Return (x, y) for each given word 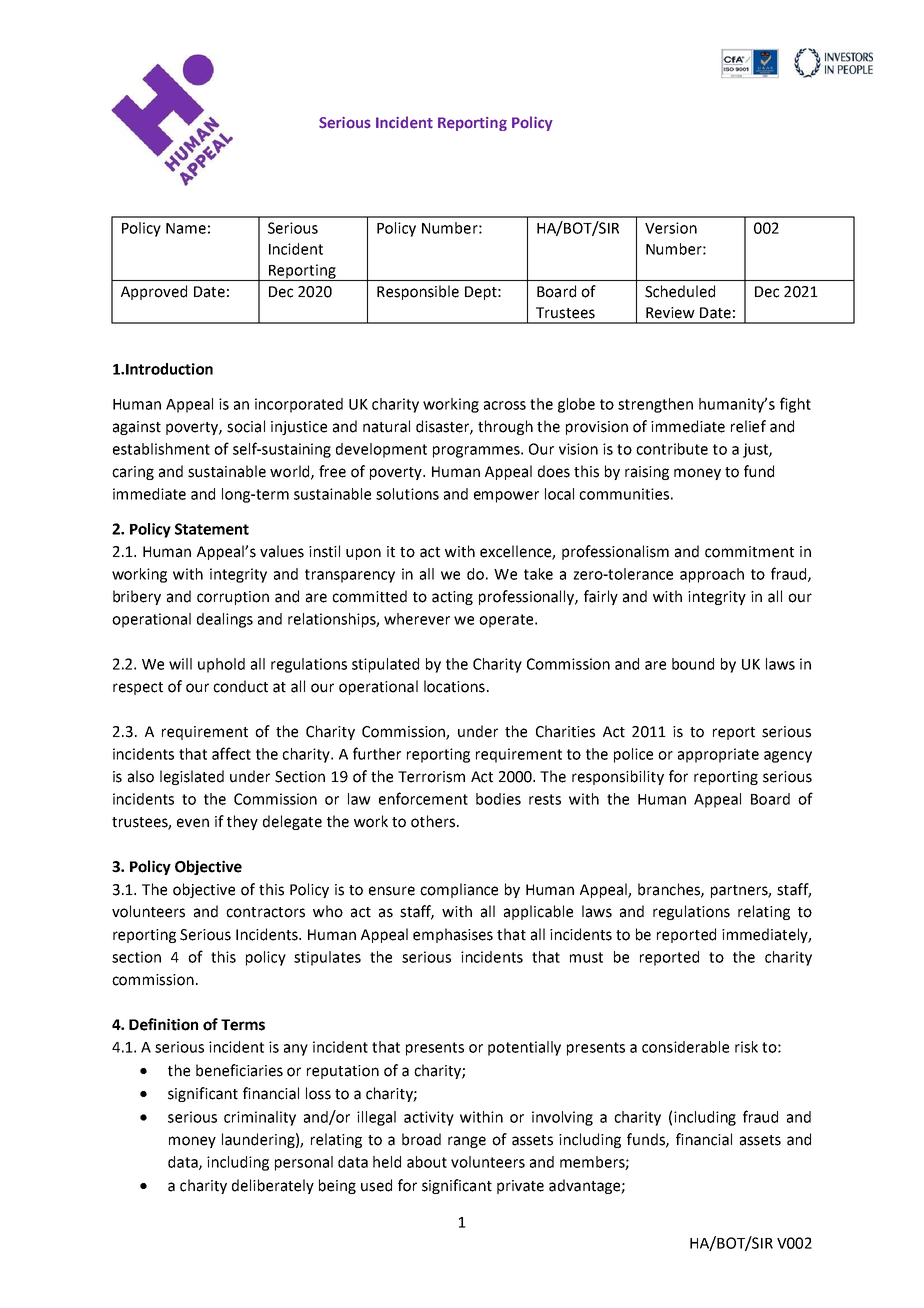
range (467, 1142)
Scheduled (680, 291)
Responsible (418, 292)
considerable (685, 1047)
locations (454, 686)
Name (186, 228)
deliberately (273, 1186)
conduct (240, 686)
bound (693, 664)
